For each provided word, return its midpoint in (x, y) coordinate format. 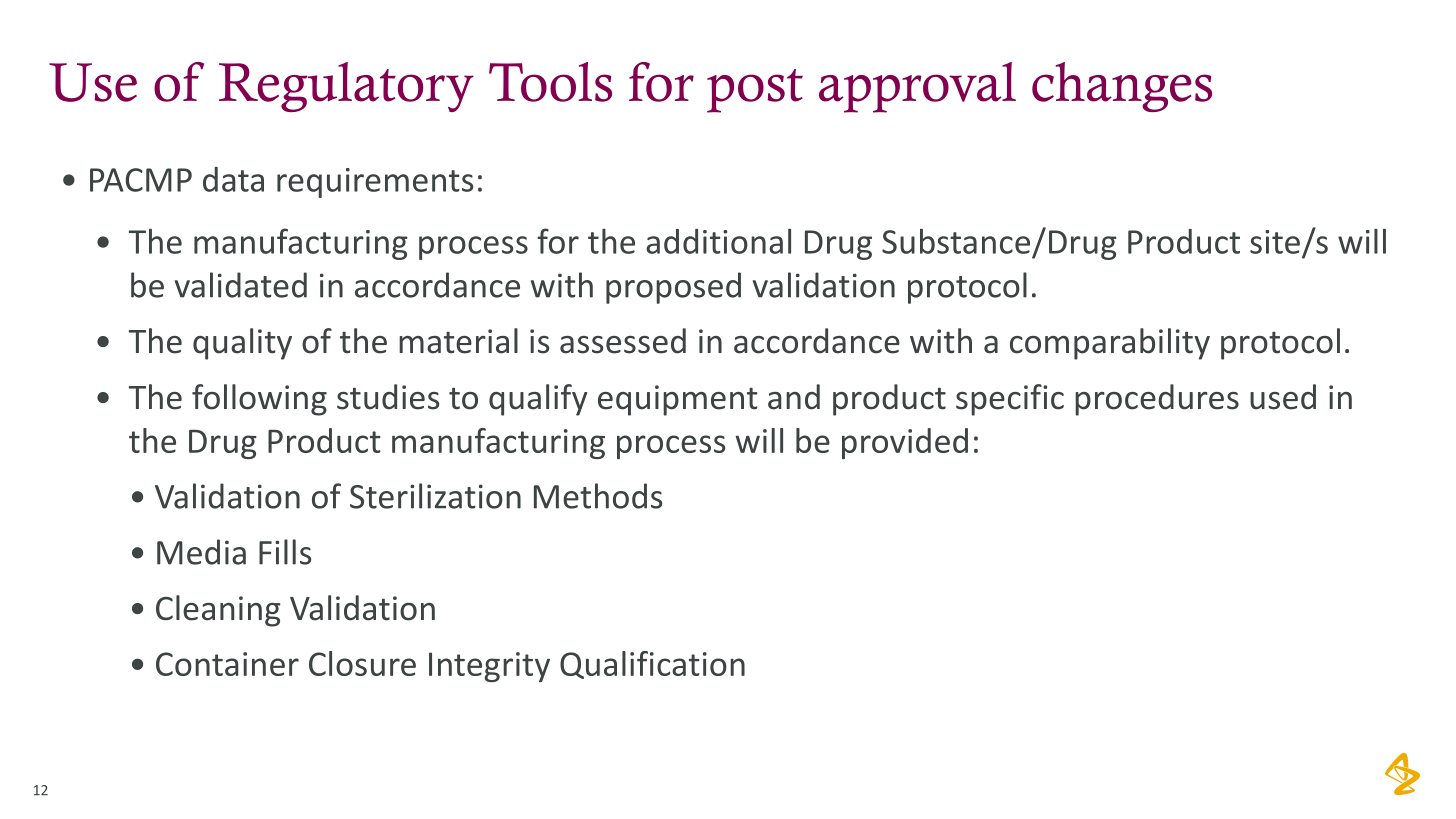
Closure (362, 663)
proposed (673, 288)
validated (241, 285)
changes (1122, 87)
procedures (1157, 400)
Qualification (652, 665)
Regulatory (346, 87)
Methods (598, 496)
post (755, 91)
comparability (1110, 344)
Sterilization (435, 496)
